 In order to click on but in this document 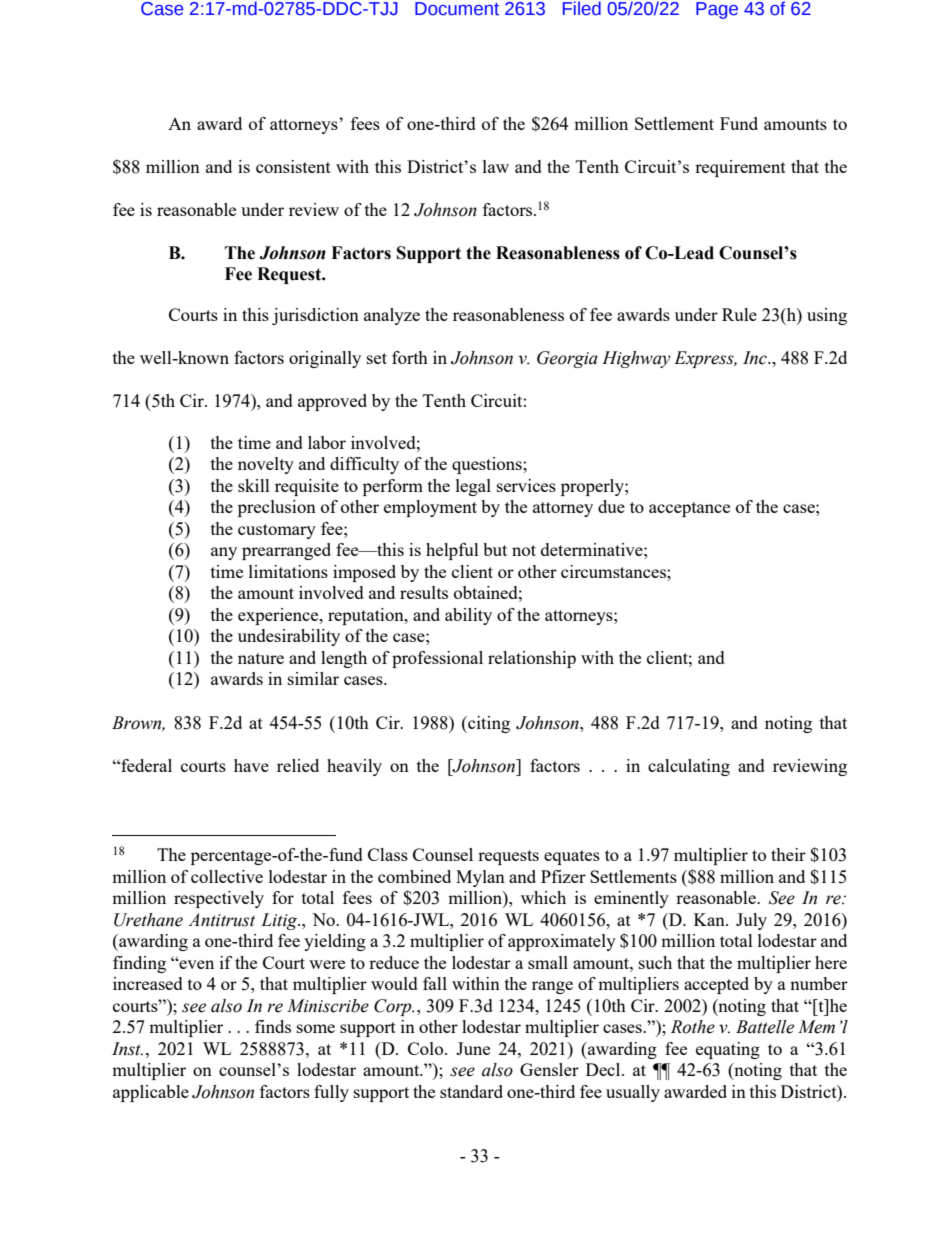, I will do `click(495, 549)`.
